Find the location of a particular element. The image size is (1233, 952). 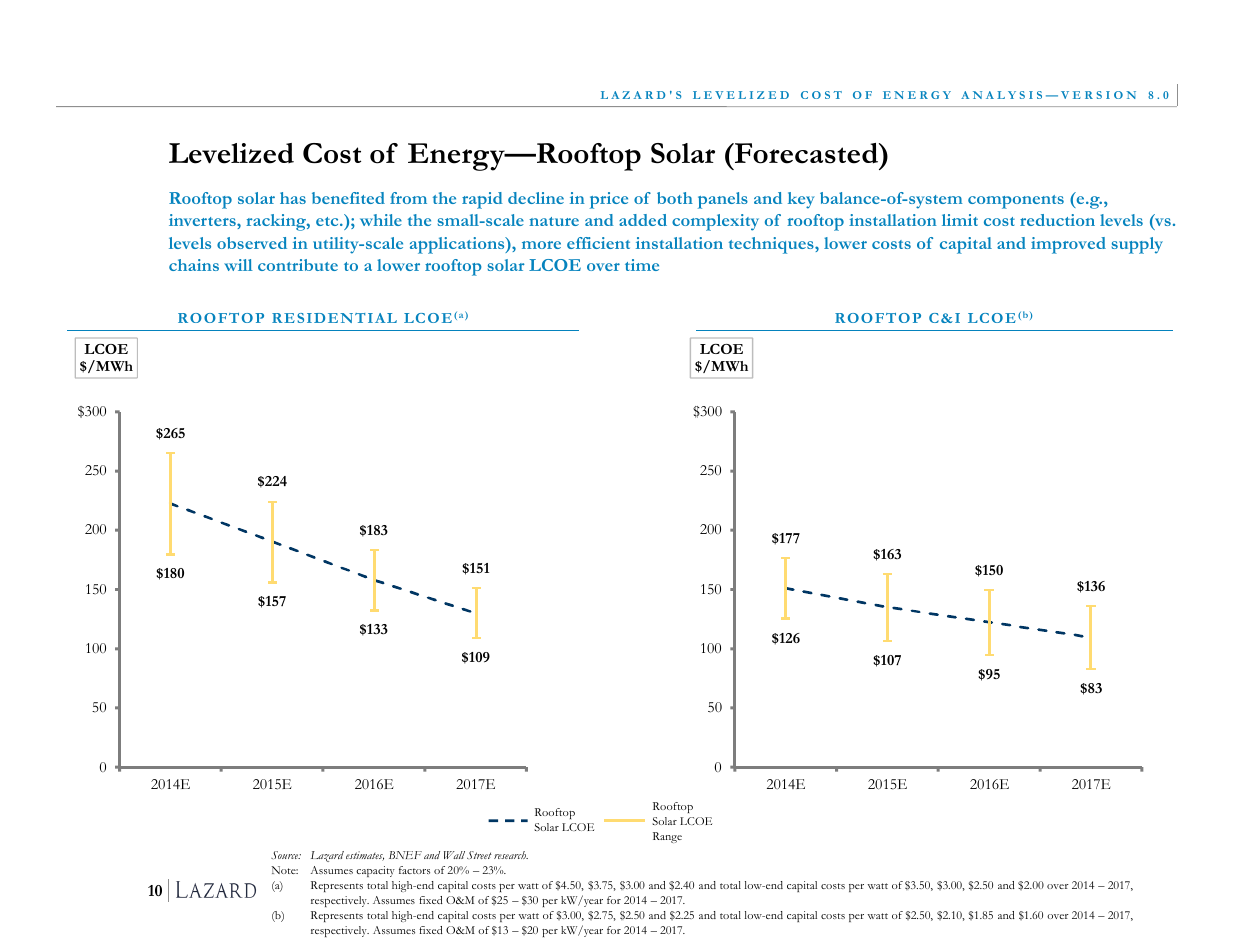

RESIDENTIAL is located at coordinates (334, 318).
